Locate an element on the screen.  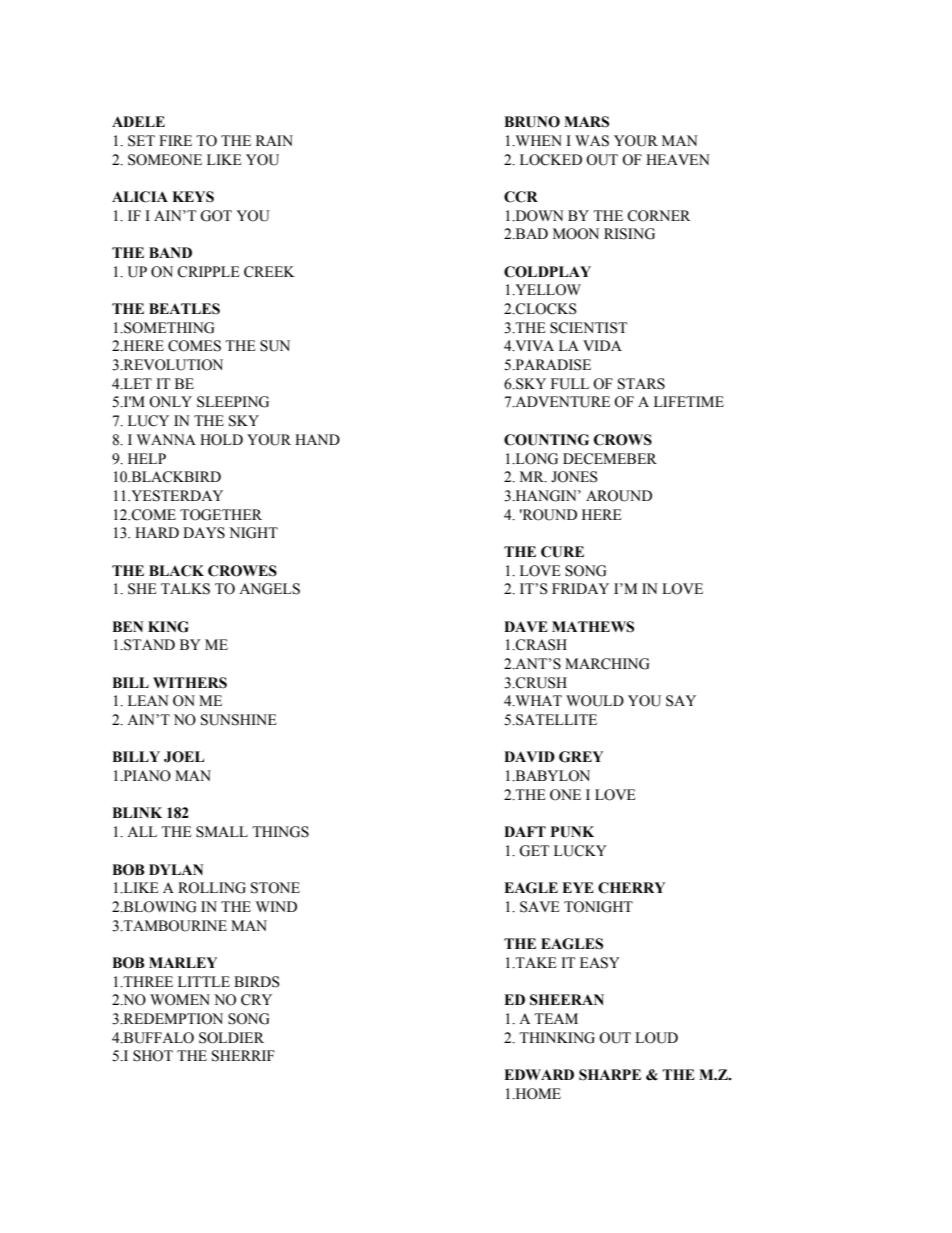
JOEL is located at coordinates (184, 757).
